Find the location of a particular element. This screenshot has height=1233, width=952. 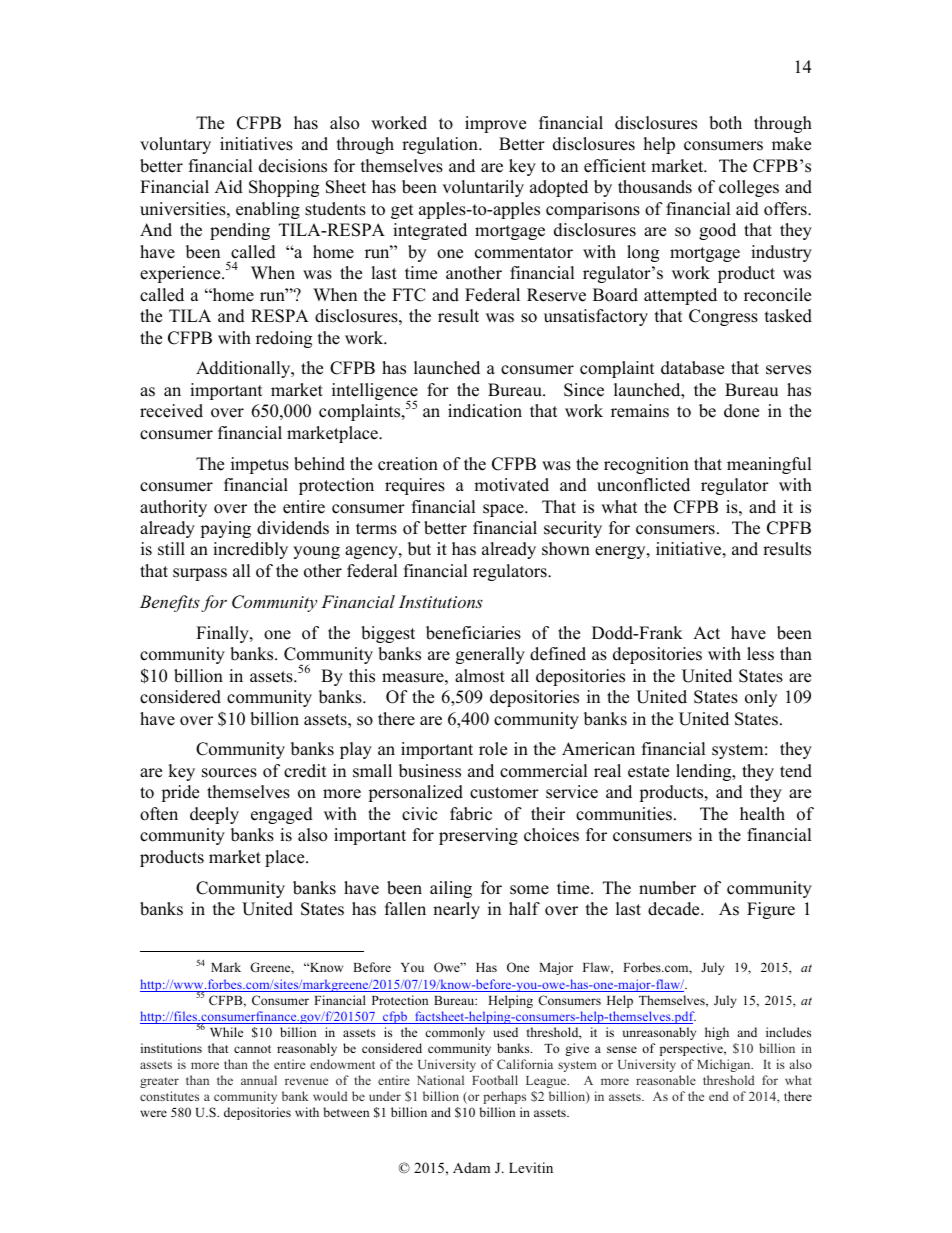

both is located at coordinates (725, 123).
